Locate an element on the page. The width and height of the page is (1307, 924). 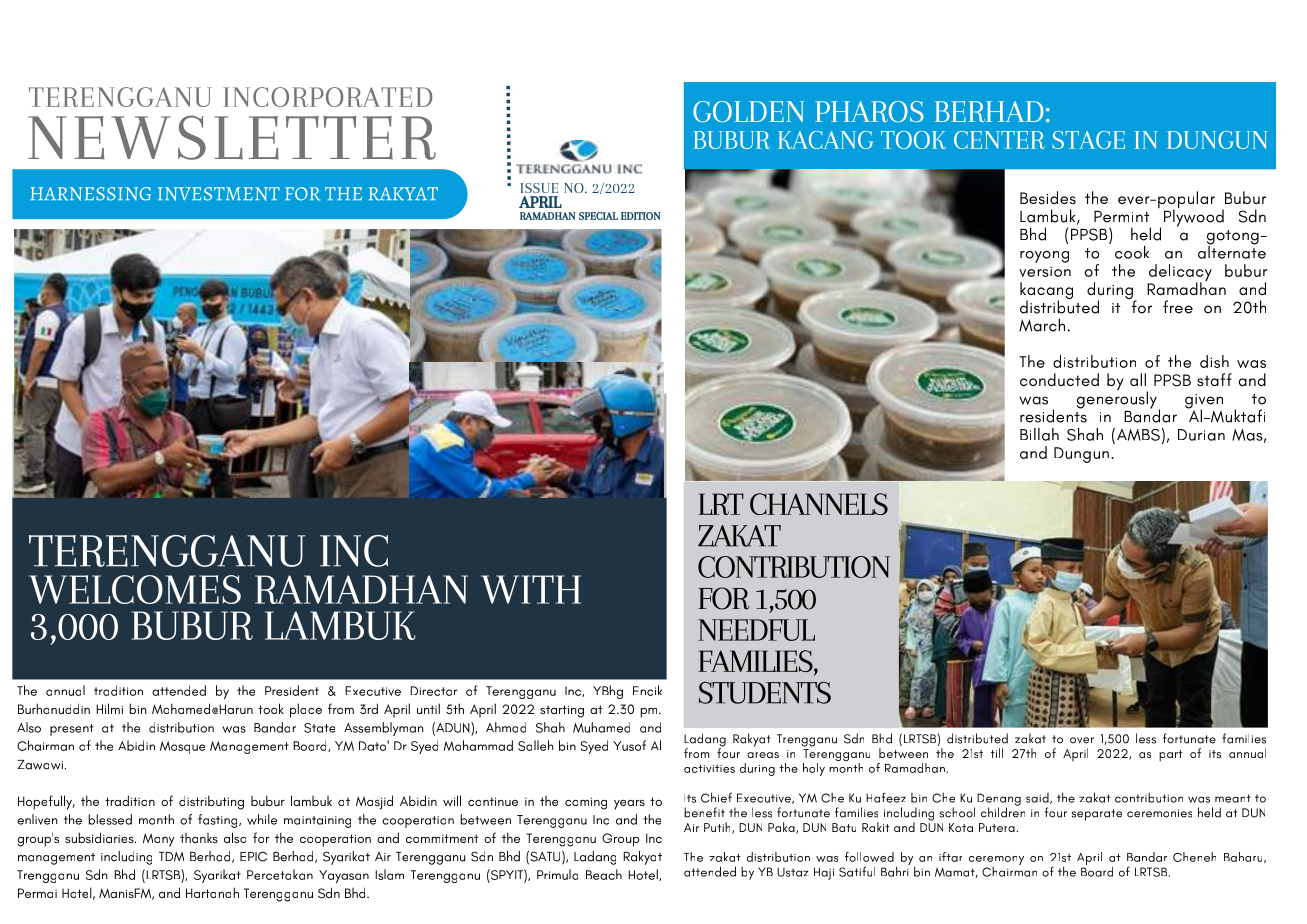
over is located at coordinates (1082, 740).
